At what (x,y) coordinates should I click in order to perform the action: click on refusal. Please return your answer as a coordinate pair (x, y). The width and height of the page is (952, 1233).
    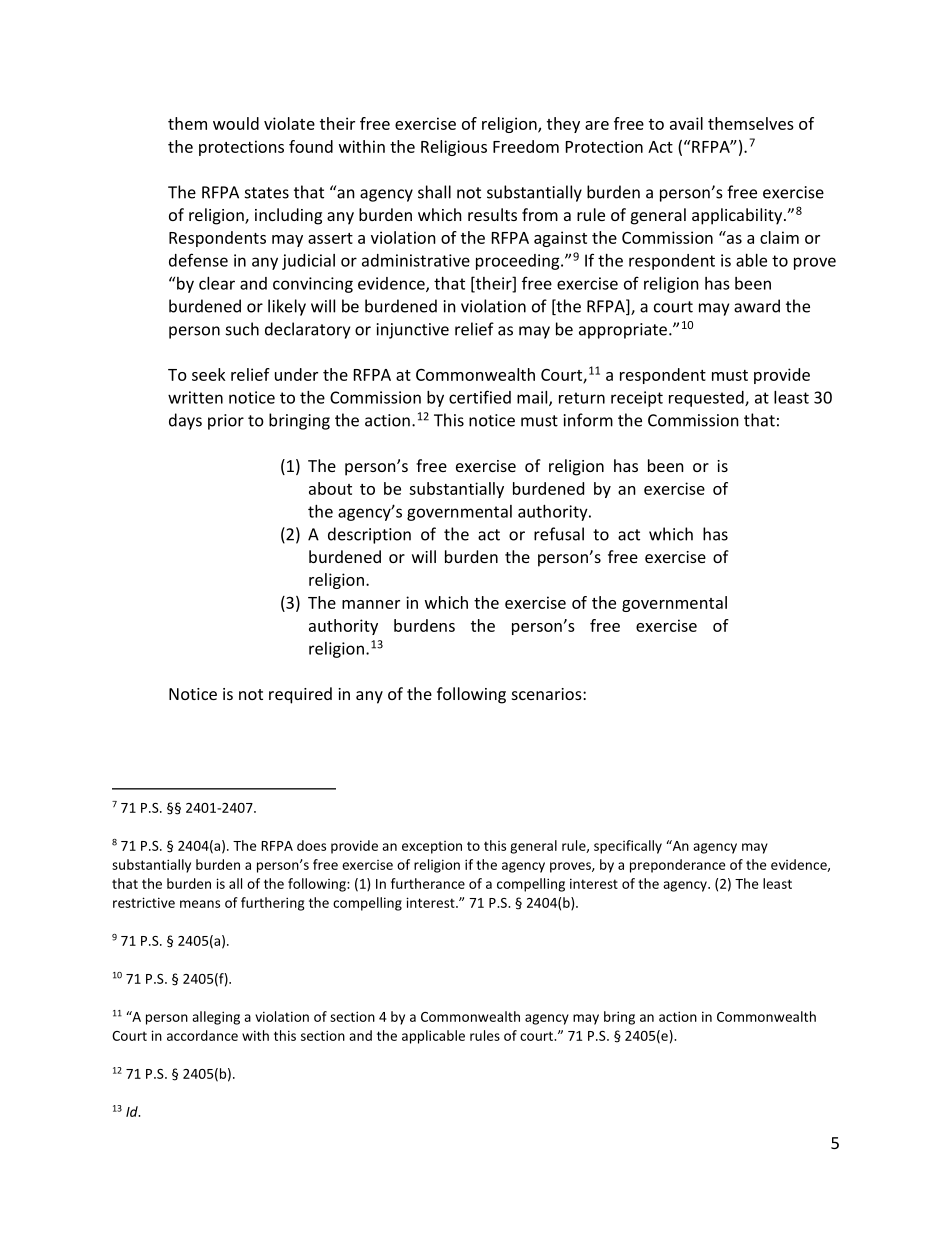
    Looking at the image, I should click on (559, 534).
